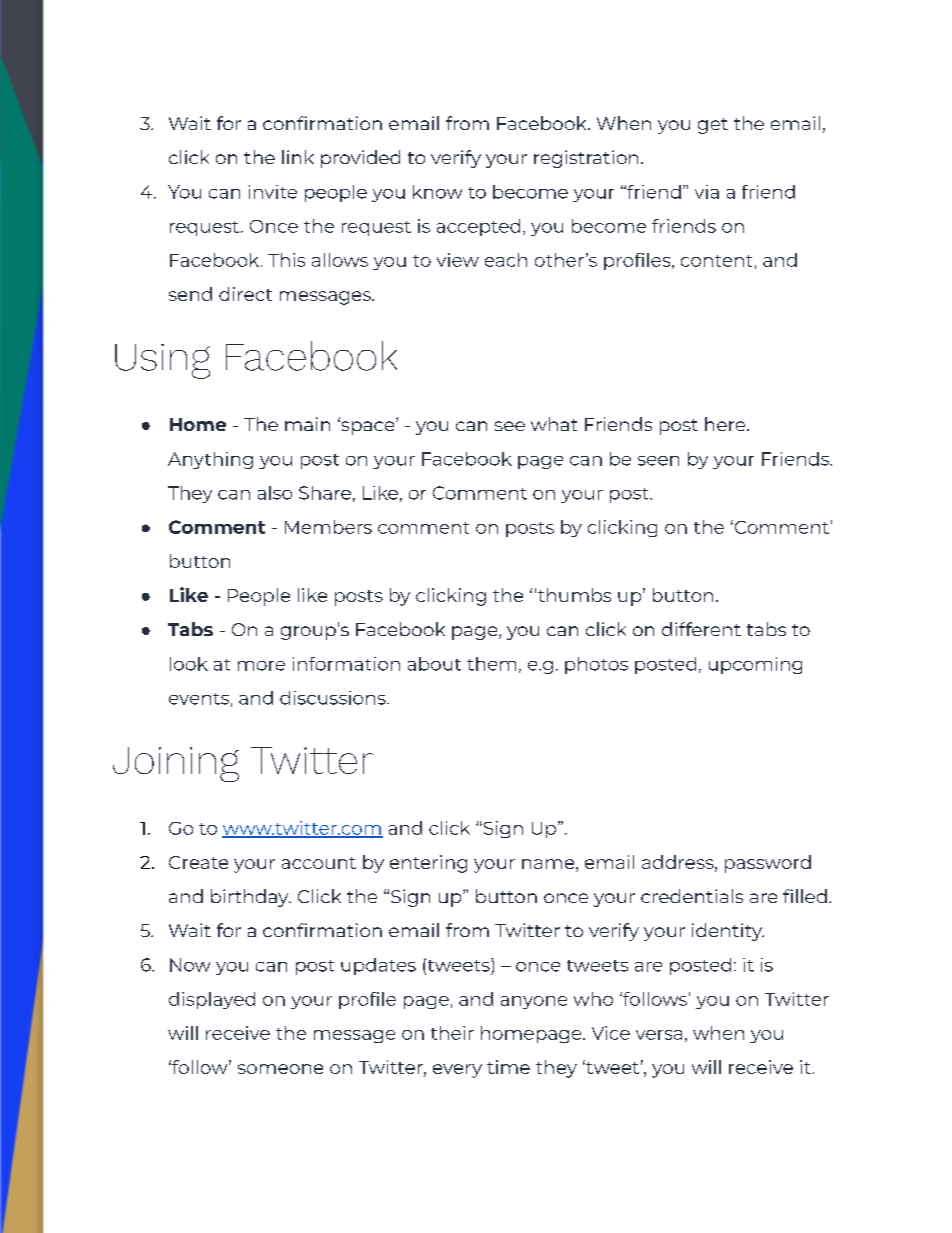 Image resolution: width=952 pixels, height=1233 pixels. I want to click on their, so click(452, 1033).
